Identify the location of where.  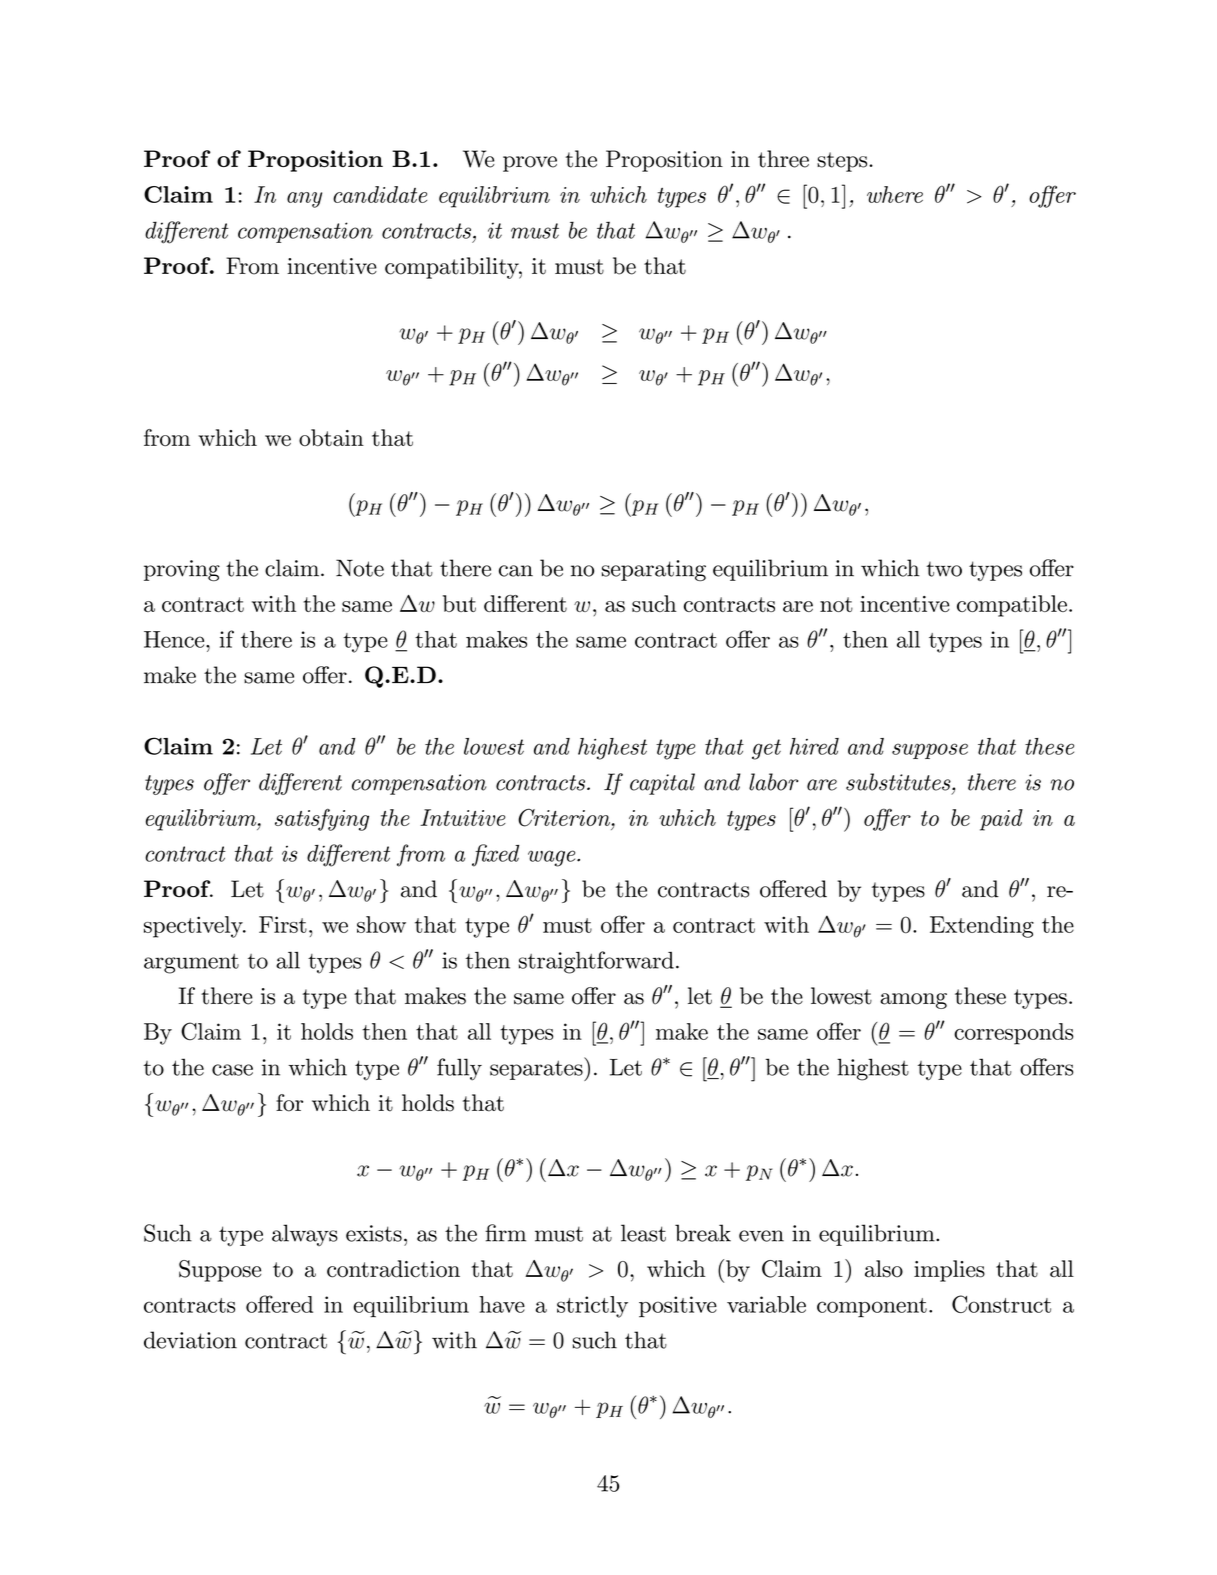
(895, 194).
